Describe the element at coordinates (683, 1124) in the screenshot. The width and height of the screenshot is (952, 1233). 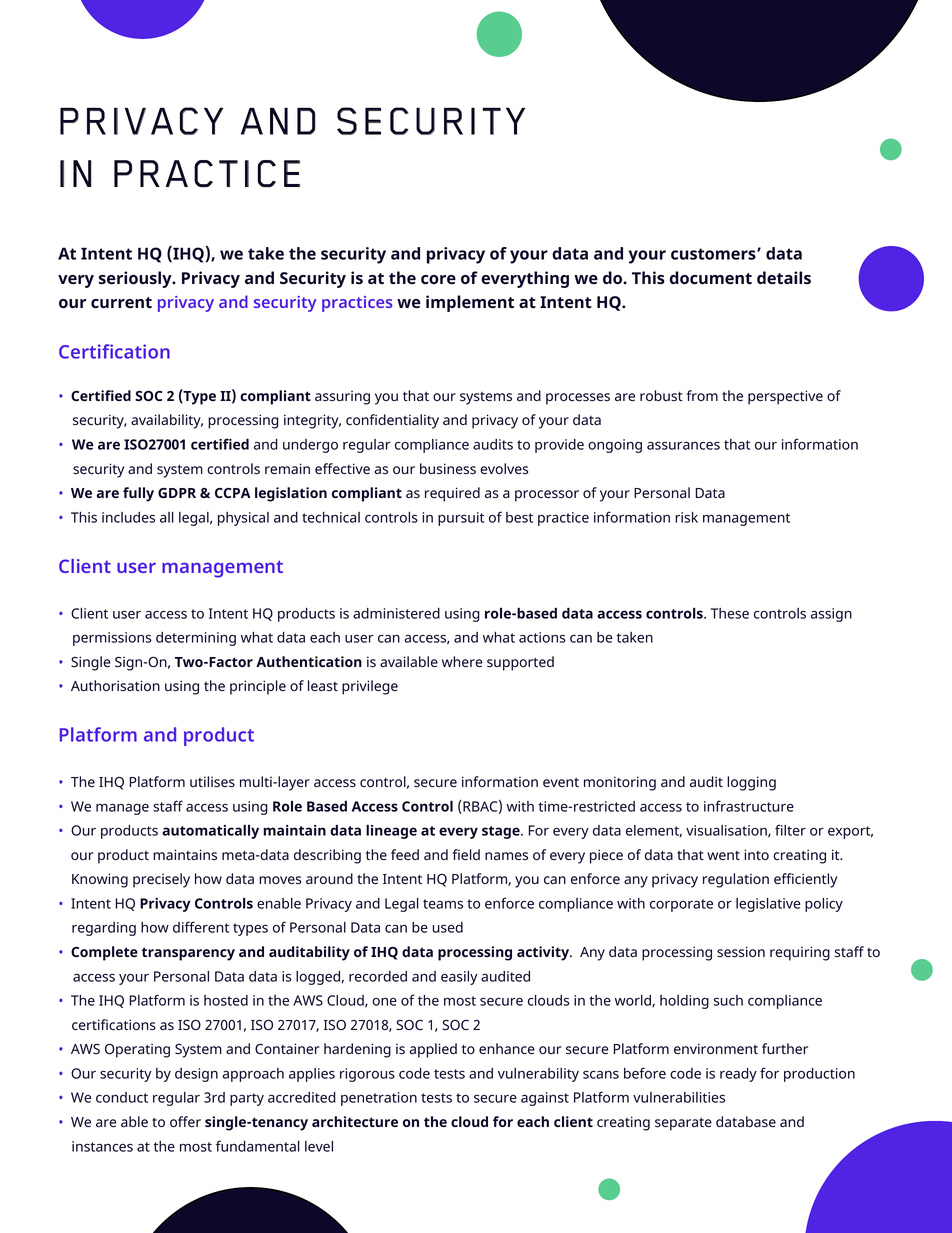
I see `separate` at that location.
